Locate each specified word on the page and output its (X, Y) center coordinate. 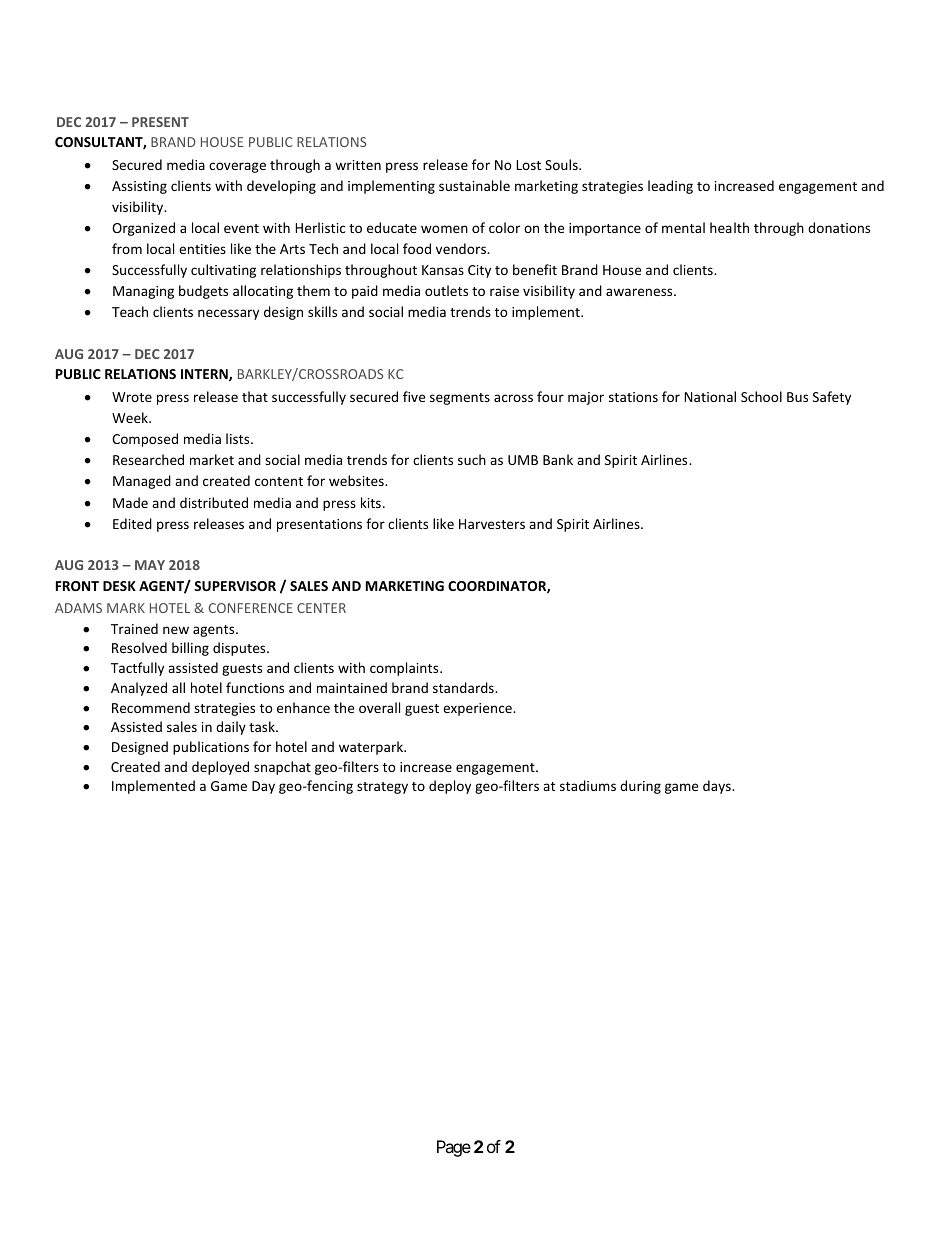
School (761, 396)
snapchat (282, 768)
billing (190, 649)
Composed (145, 440)
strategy (382, 788)
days (718, 787)
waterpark (372, 748)
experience (478, 709)
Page (454, 1148)
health (729, 227)
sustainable (474, 185)
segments (460, 399)
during (640, 787)
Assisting (139, 187)
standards (464, 687)
